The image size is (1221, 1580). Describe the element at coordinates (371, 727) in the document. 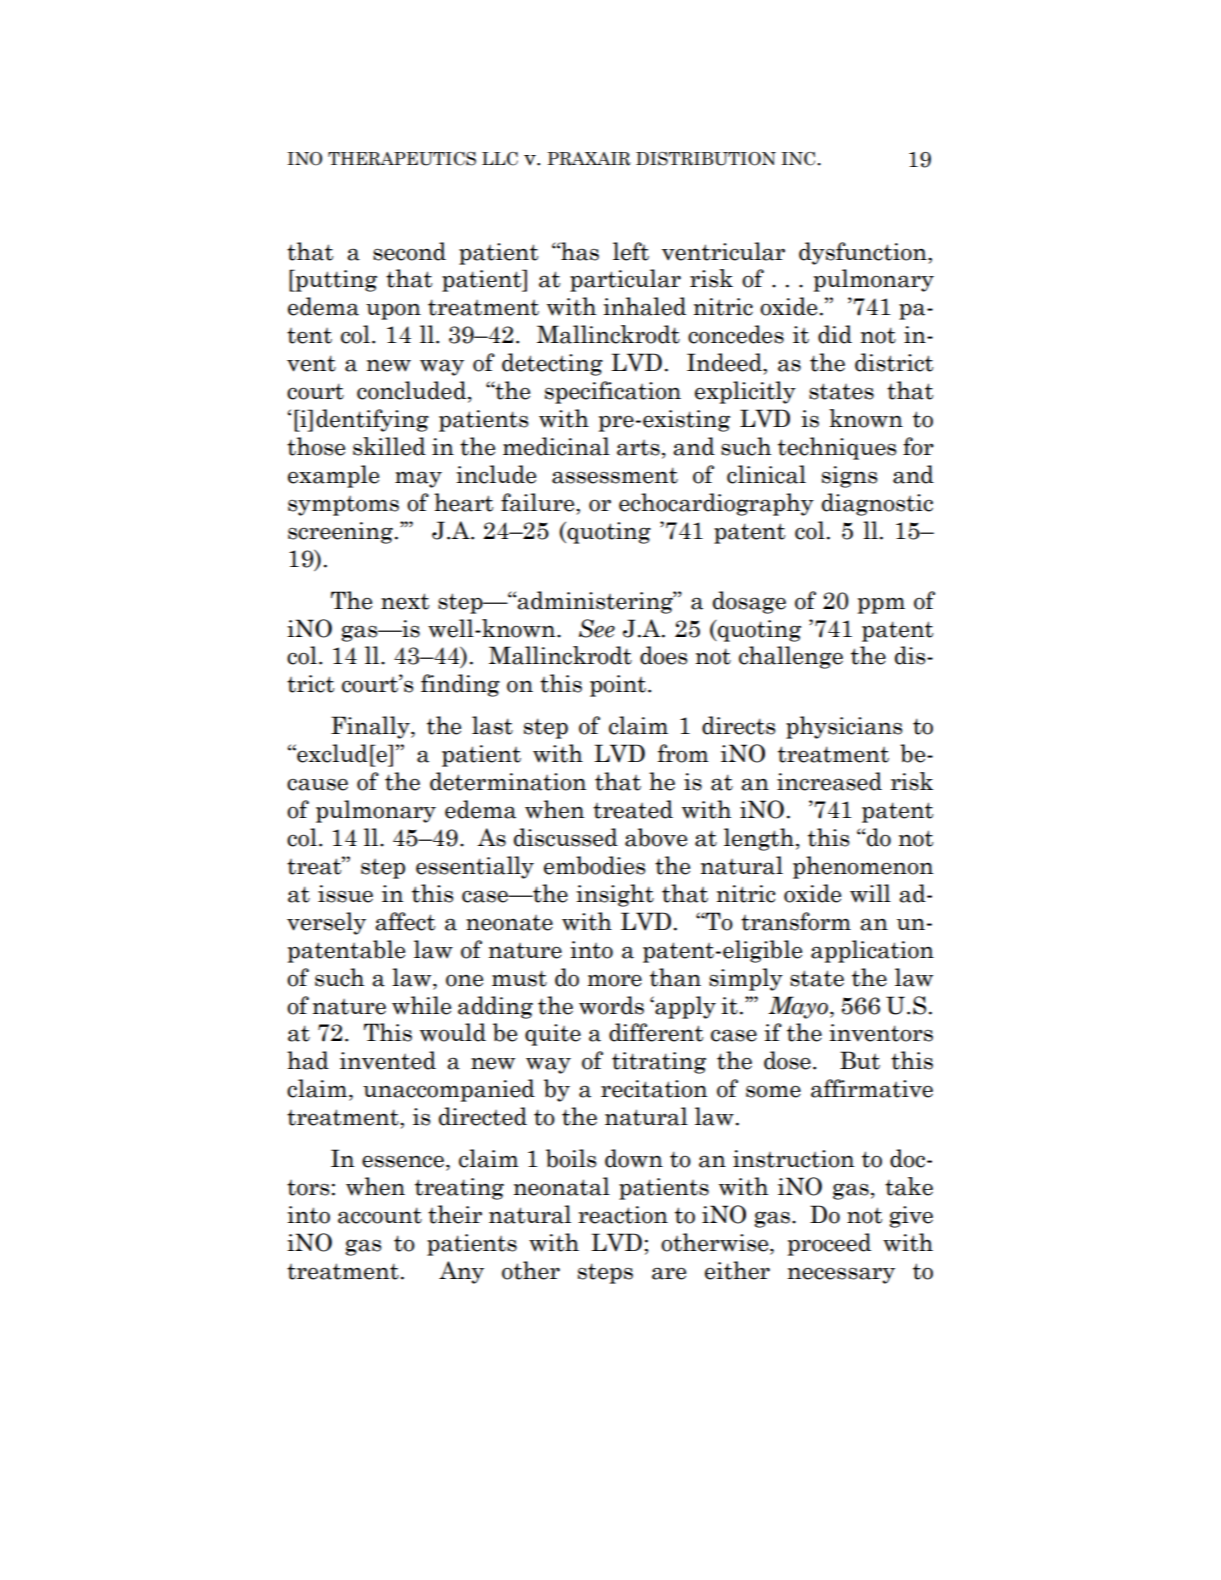

I see `Finally` at that location.
